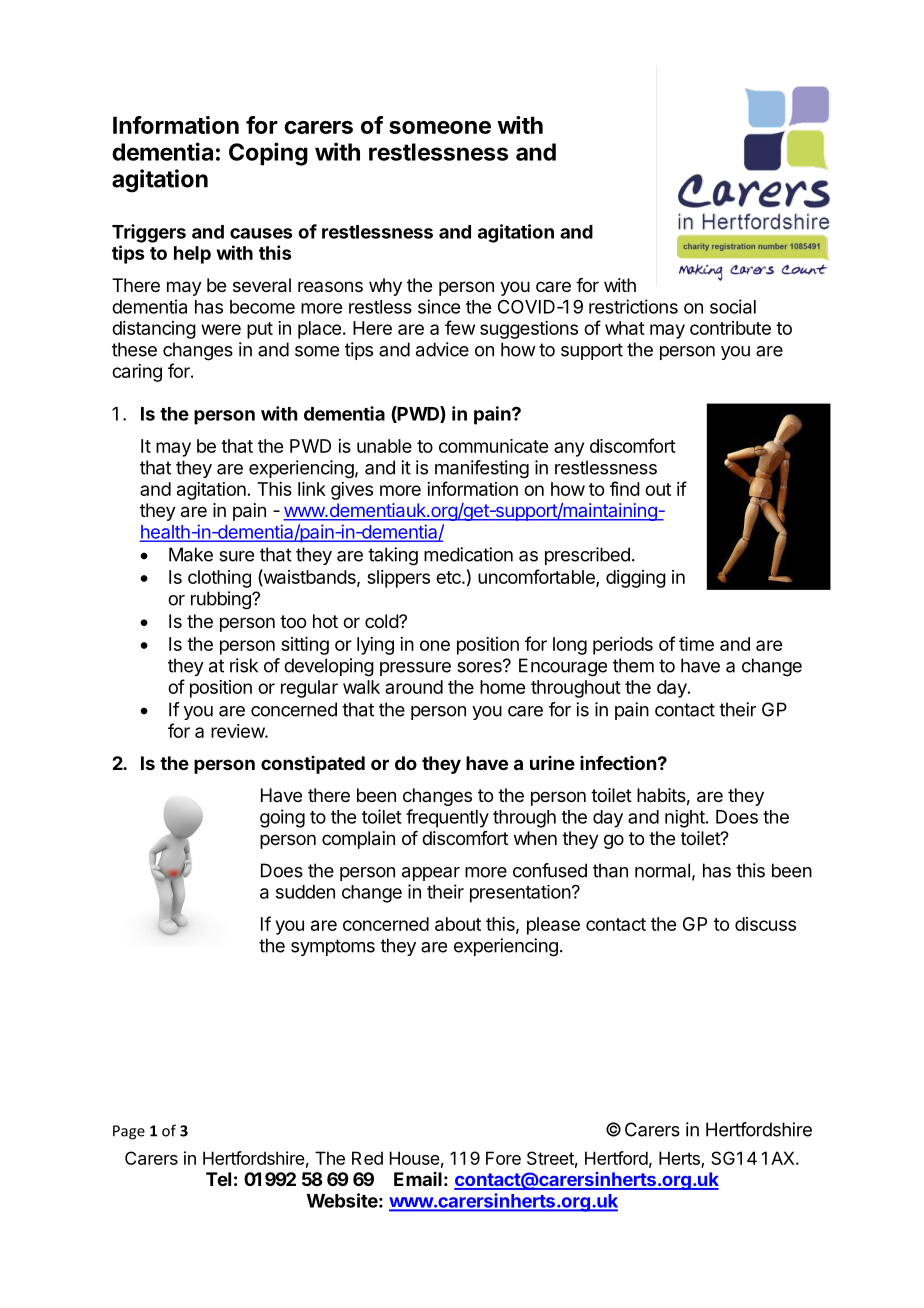 This page has height=1308, width=924. What do you see at coordinates (218, 1179) in the page?
I see `Tel` at bounding box center [218, 1179].
